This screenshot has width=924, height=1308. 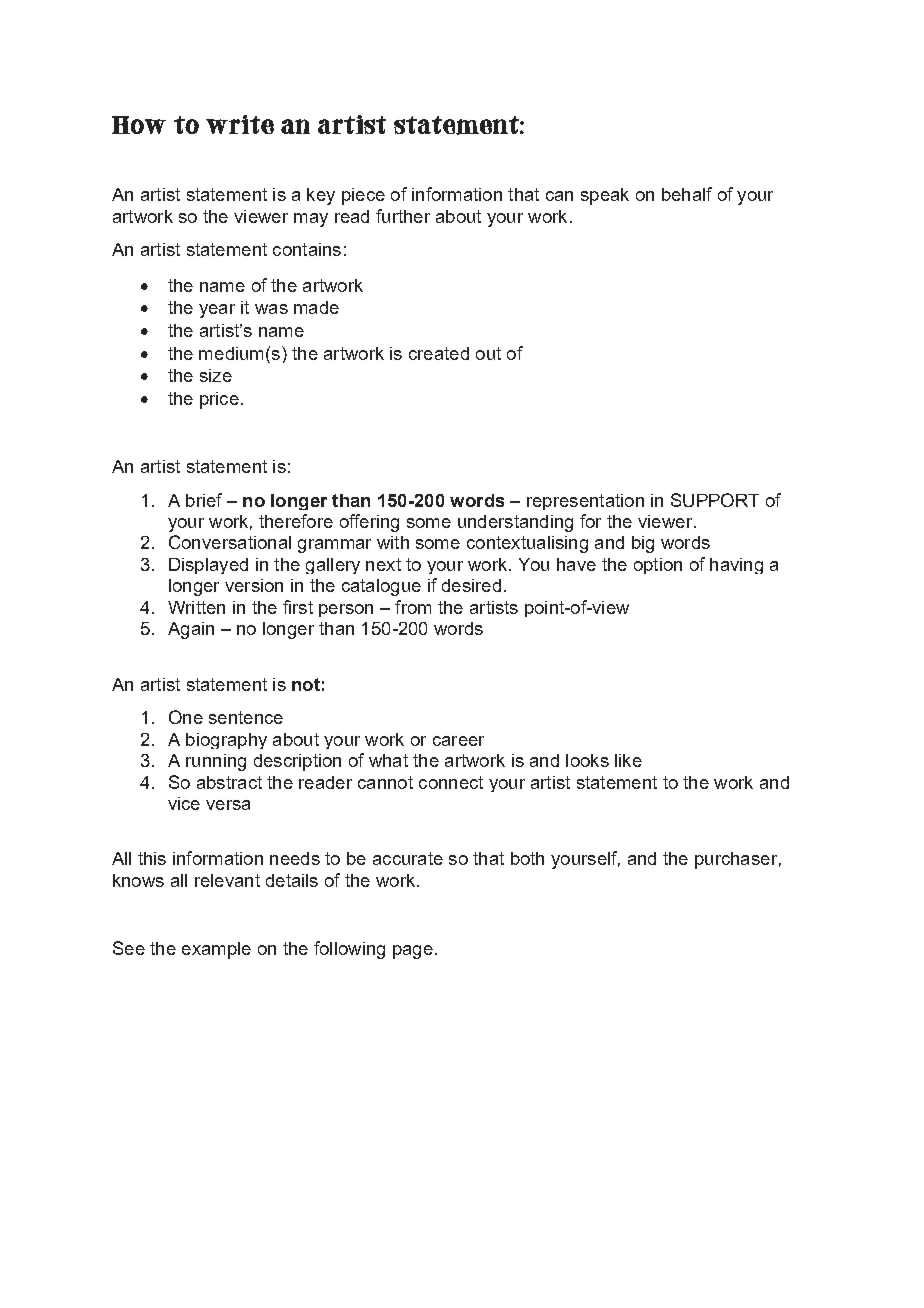 What do you see at coordinates (208, 566) in the screenshot?
I see `Displayed` at bounding box center [208, 566].
